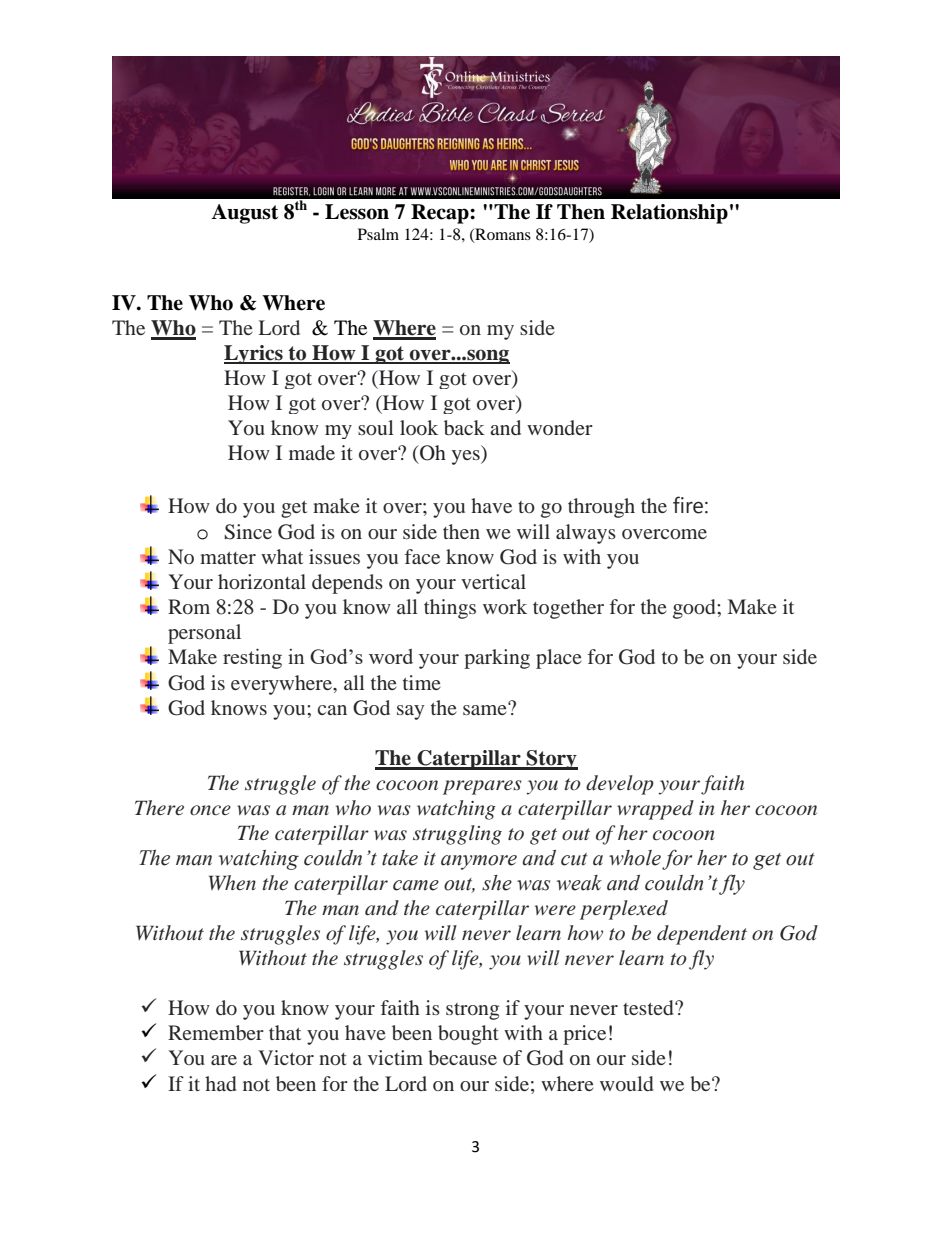  I want to click on When, so click(232, 882).
